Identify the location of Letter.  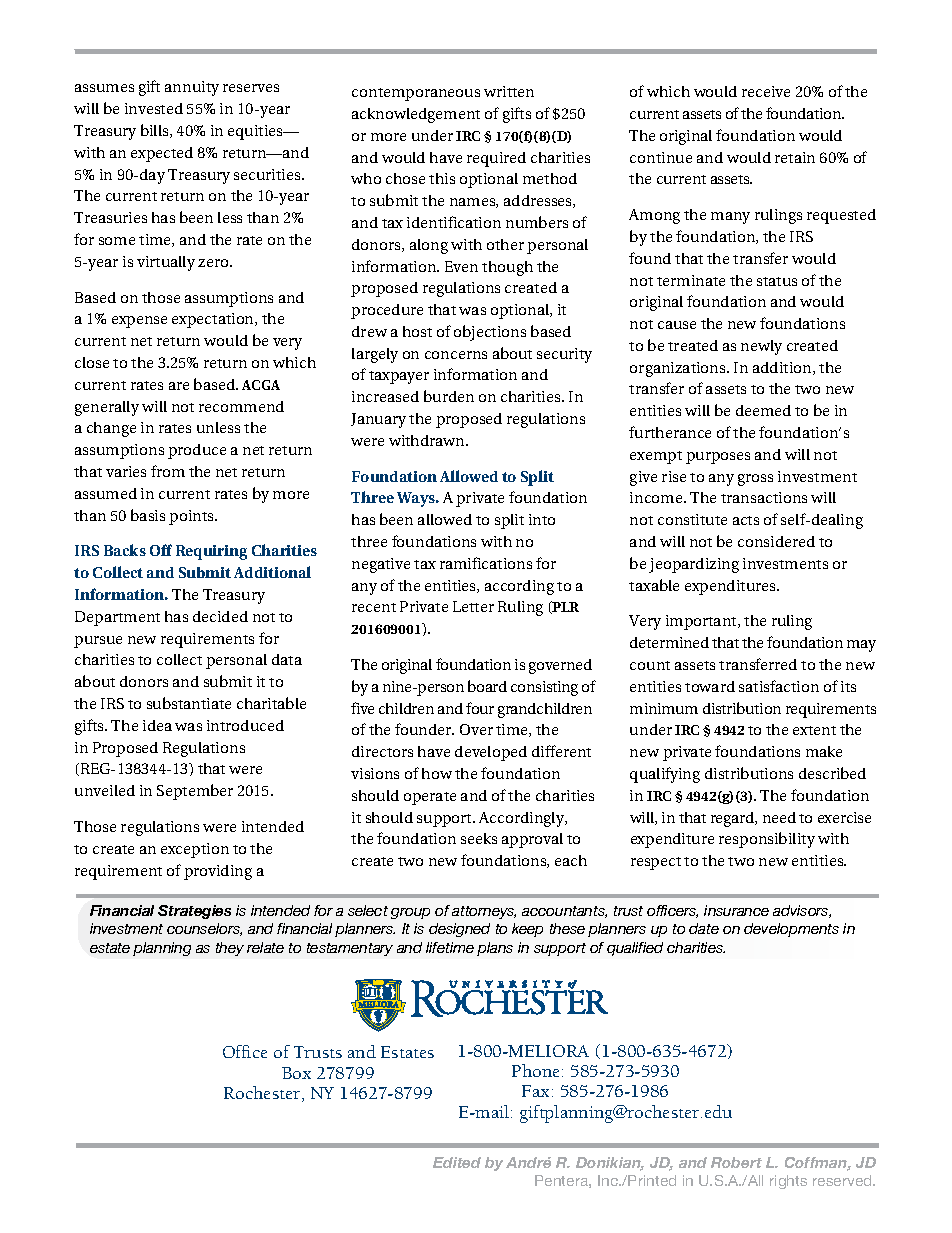
(473, 606).
